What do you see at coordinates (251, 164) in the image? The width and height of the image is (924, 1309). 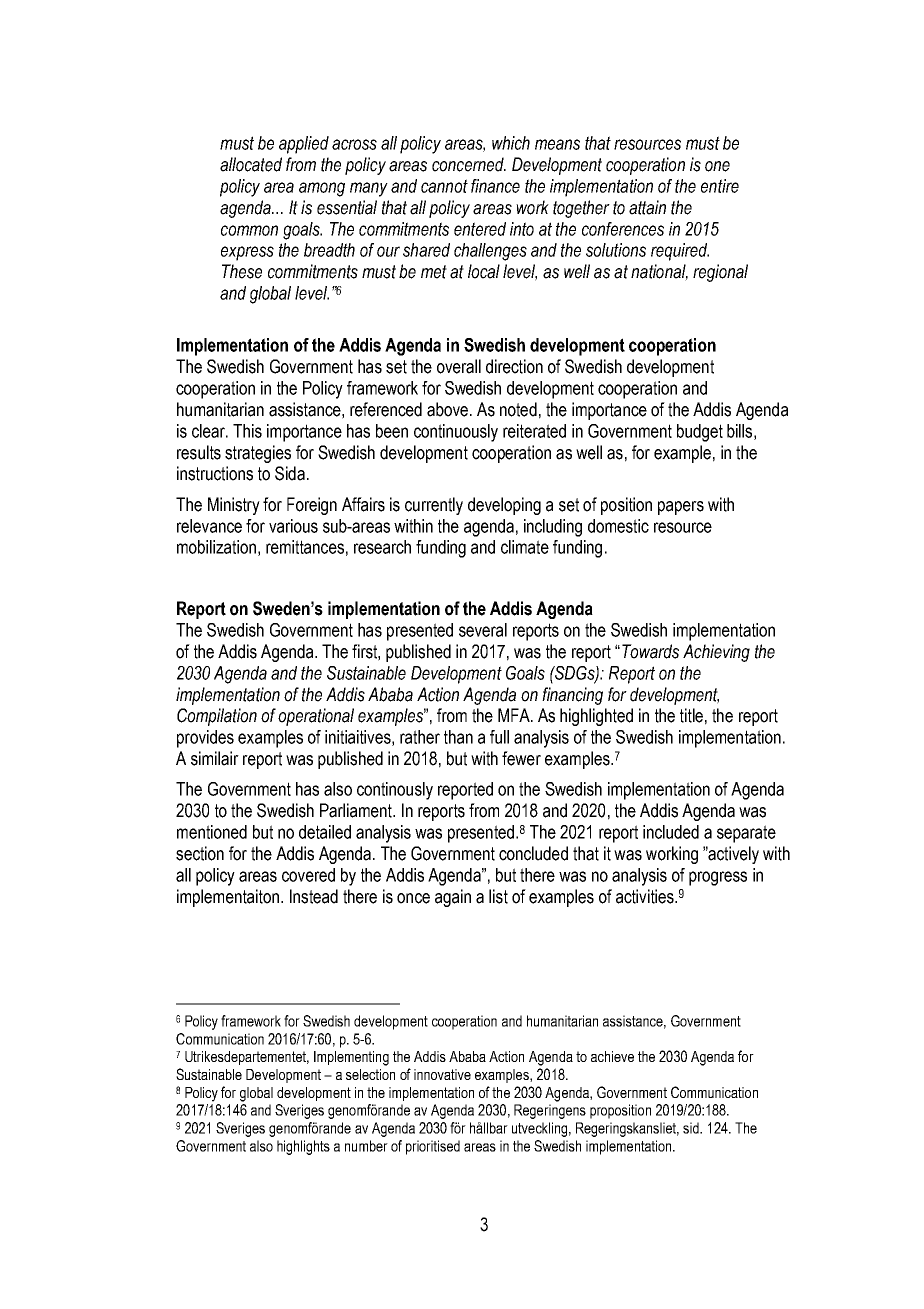 I see `allocated` at bounding box center [251, 164].
